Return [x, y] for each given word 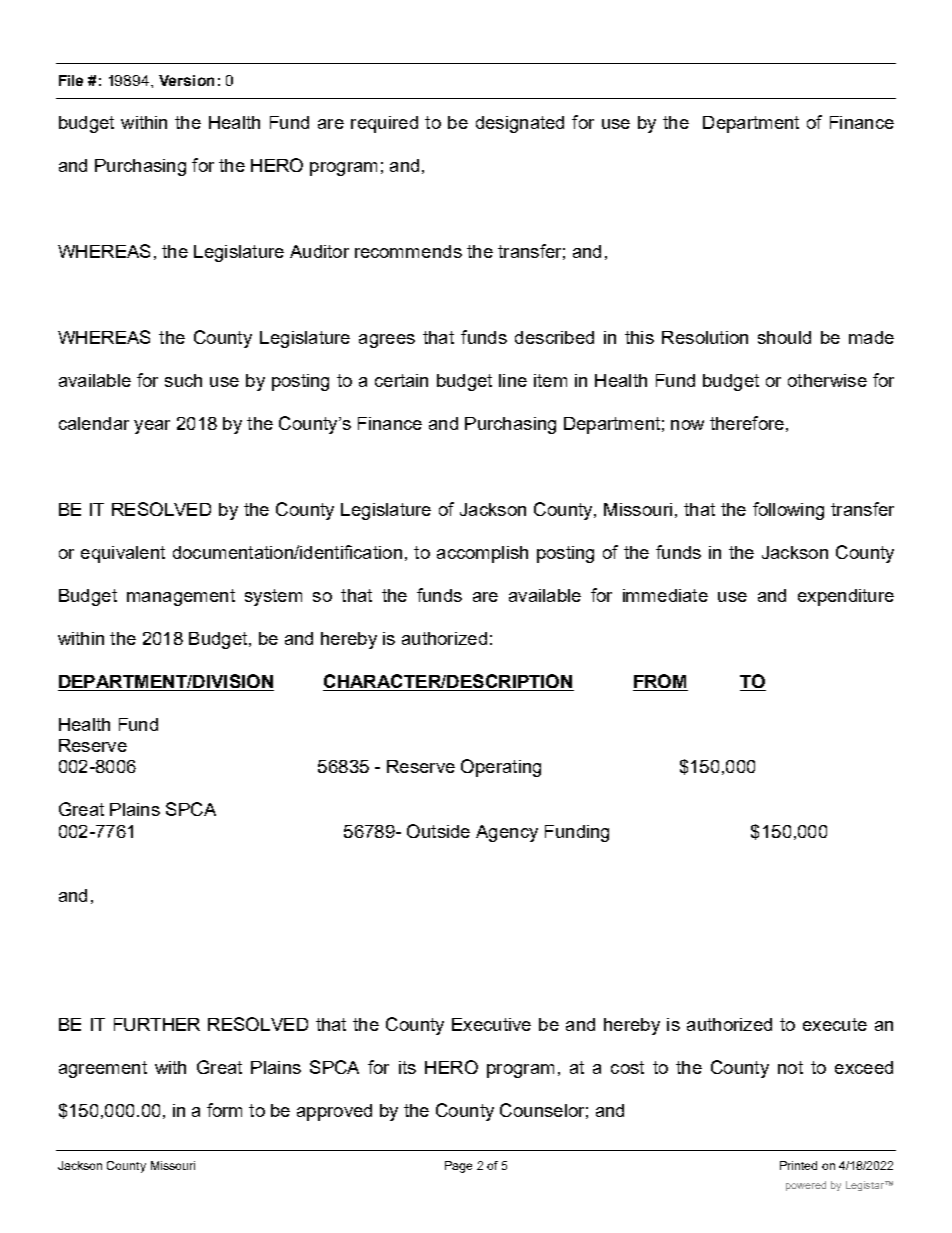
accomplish [482, 554]
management [181, 597]
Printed [798, 1165]
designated [520, 124]
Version [186, 80]
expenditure [846, 597]
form [224, 1110]
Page [458, 1167]
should [784, 337]
